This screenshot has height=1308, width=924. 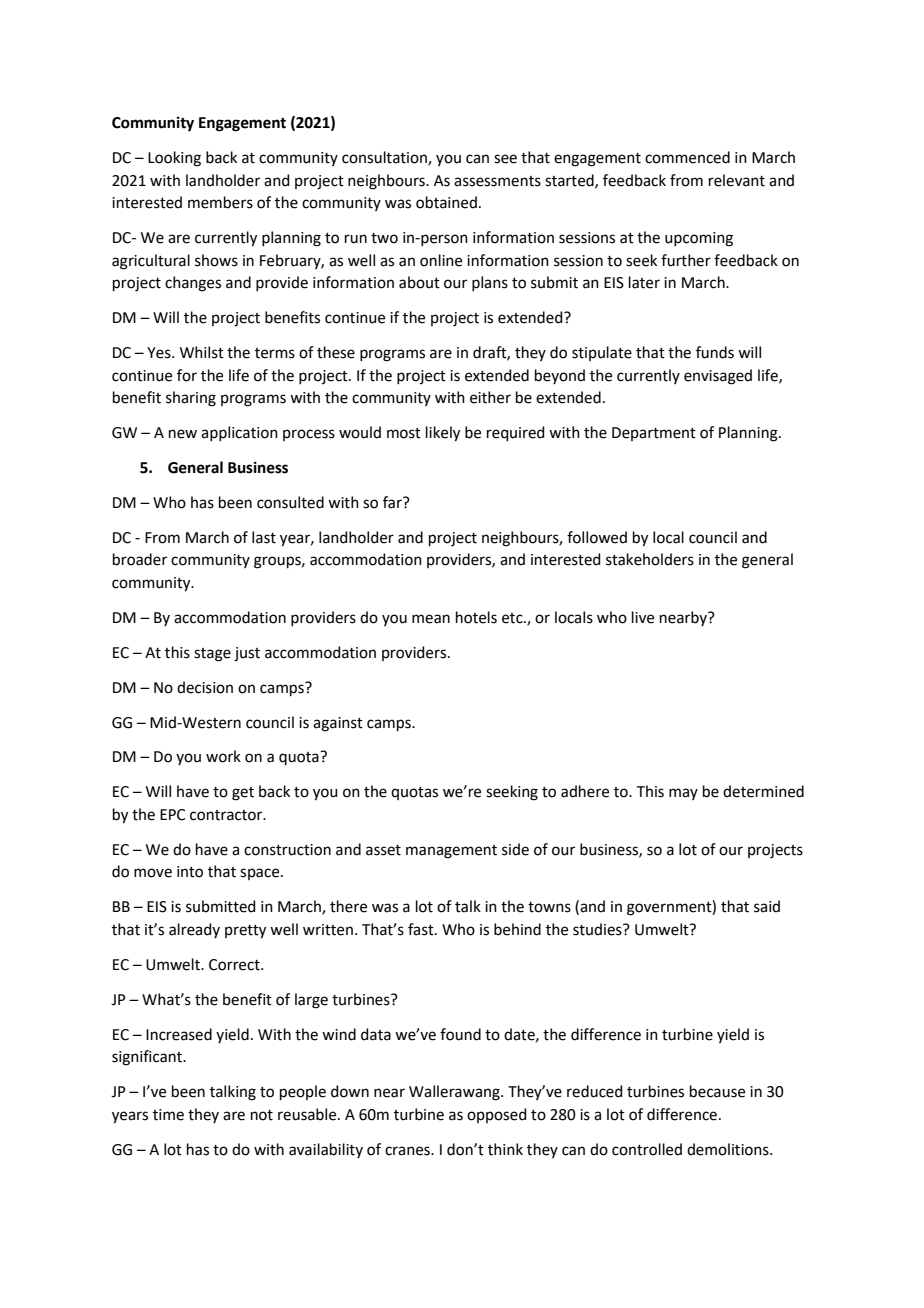 I want to click on live, so click(x=643, y=617).
